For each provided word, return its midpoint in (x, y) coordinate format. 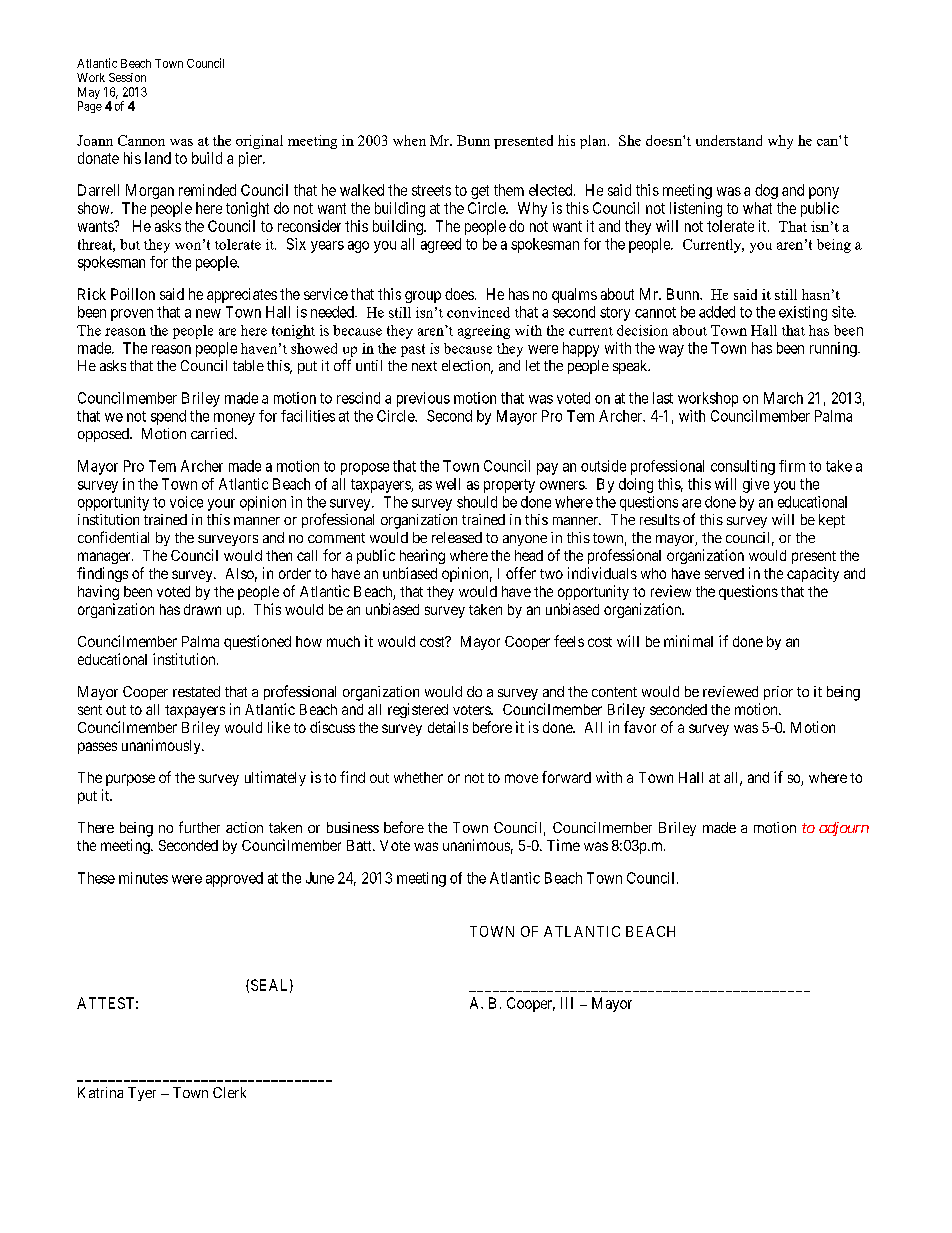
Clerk (229, 1092)
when (409, 140)
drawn (202, 609)
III (567, 1003)
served (724, 573)
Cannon (141, 140)
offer (521, 573)
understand (729, 140)
